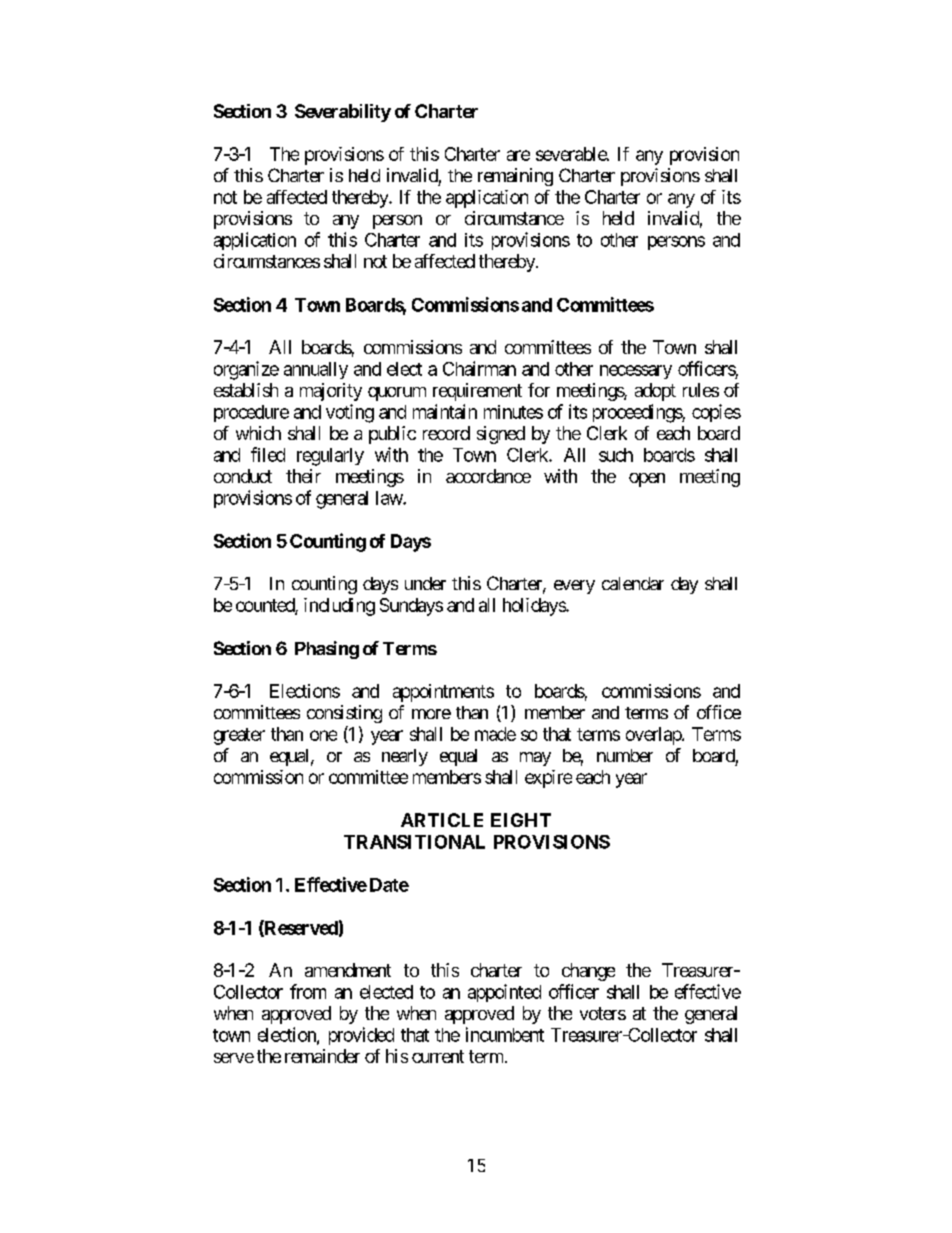 Image resolution: width=952 pixels, height=1233 pixels. Describe the element at coordinates (322, 1056) in the screenshot. I see `remainder` at that location.
